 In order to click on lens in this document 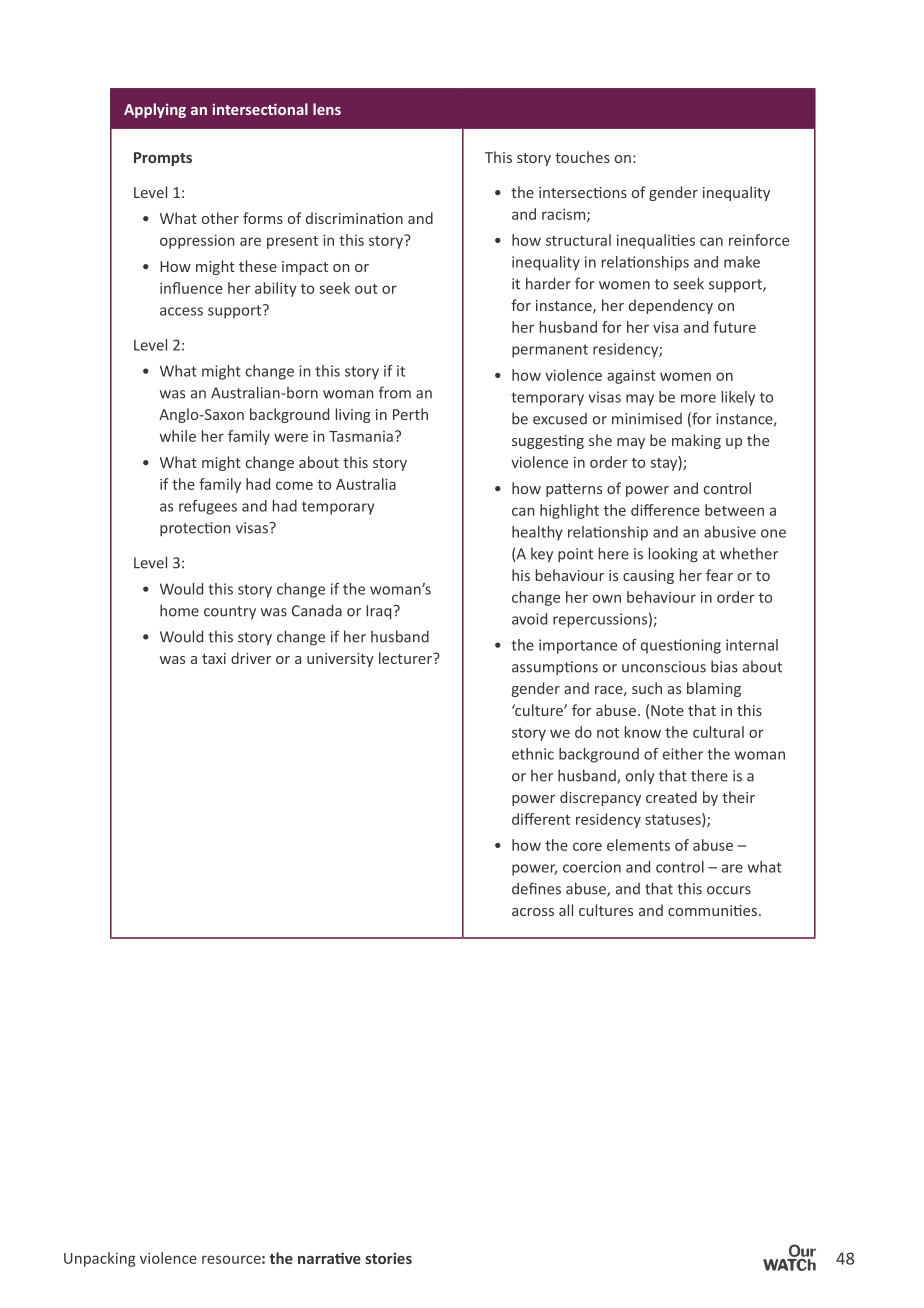, I will do `click(327, 109)`.
